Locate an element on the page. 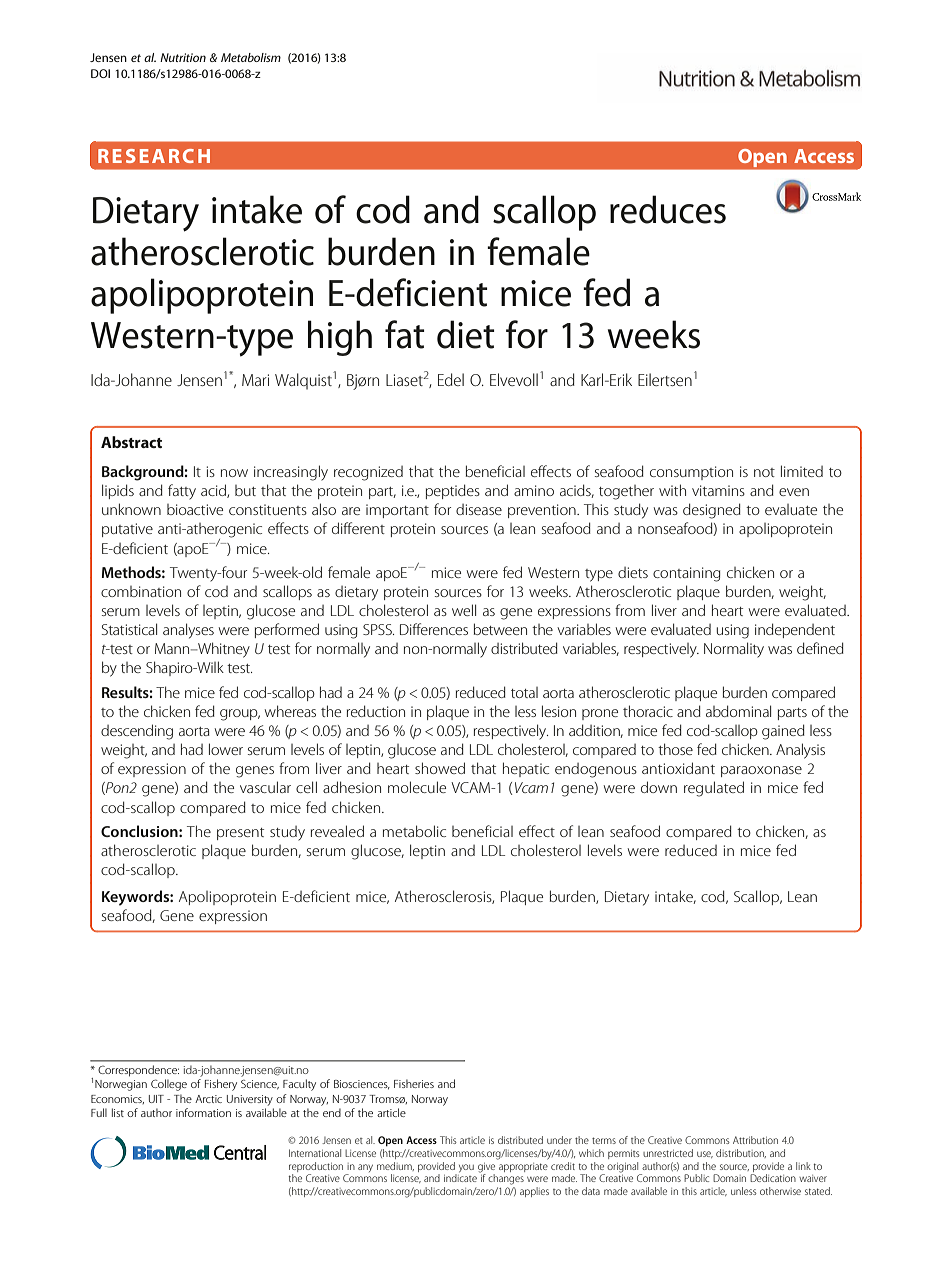 This image has height=1265, width=952. Metabolism is located at coordinates (251, 57).
